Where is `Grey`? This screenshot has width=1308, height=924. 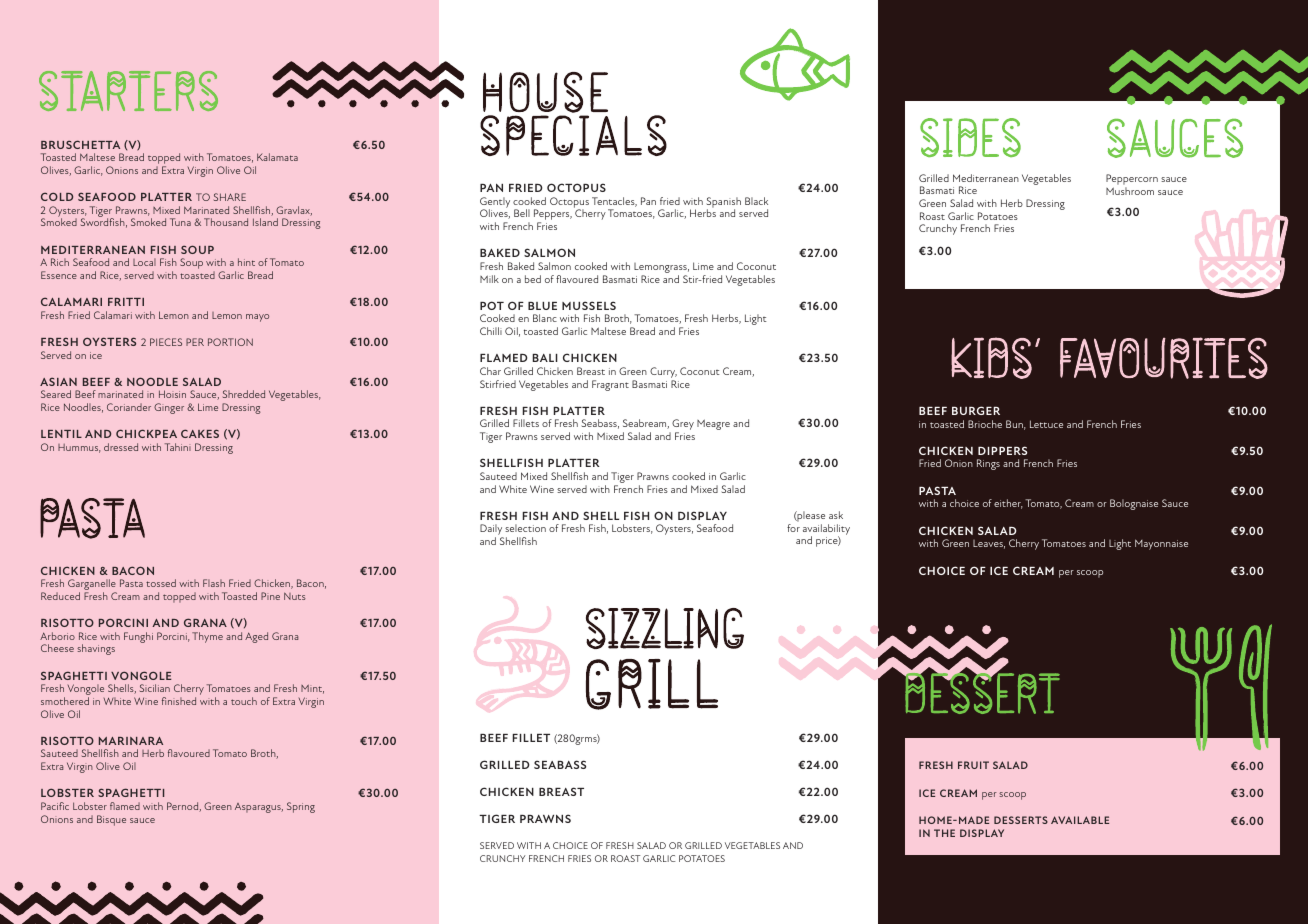 Grey is located at coordinates (682, 426).
